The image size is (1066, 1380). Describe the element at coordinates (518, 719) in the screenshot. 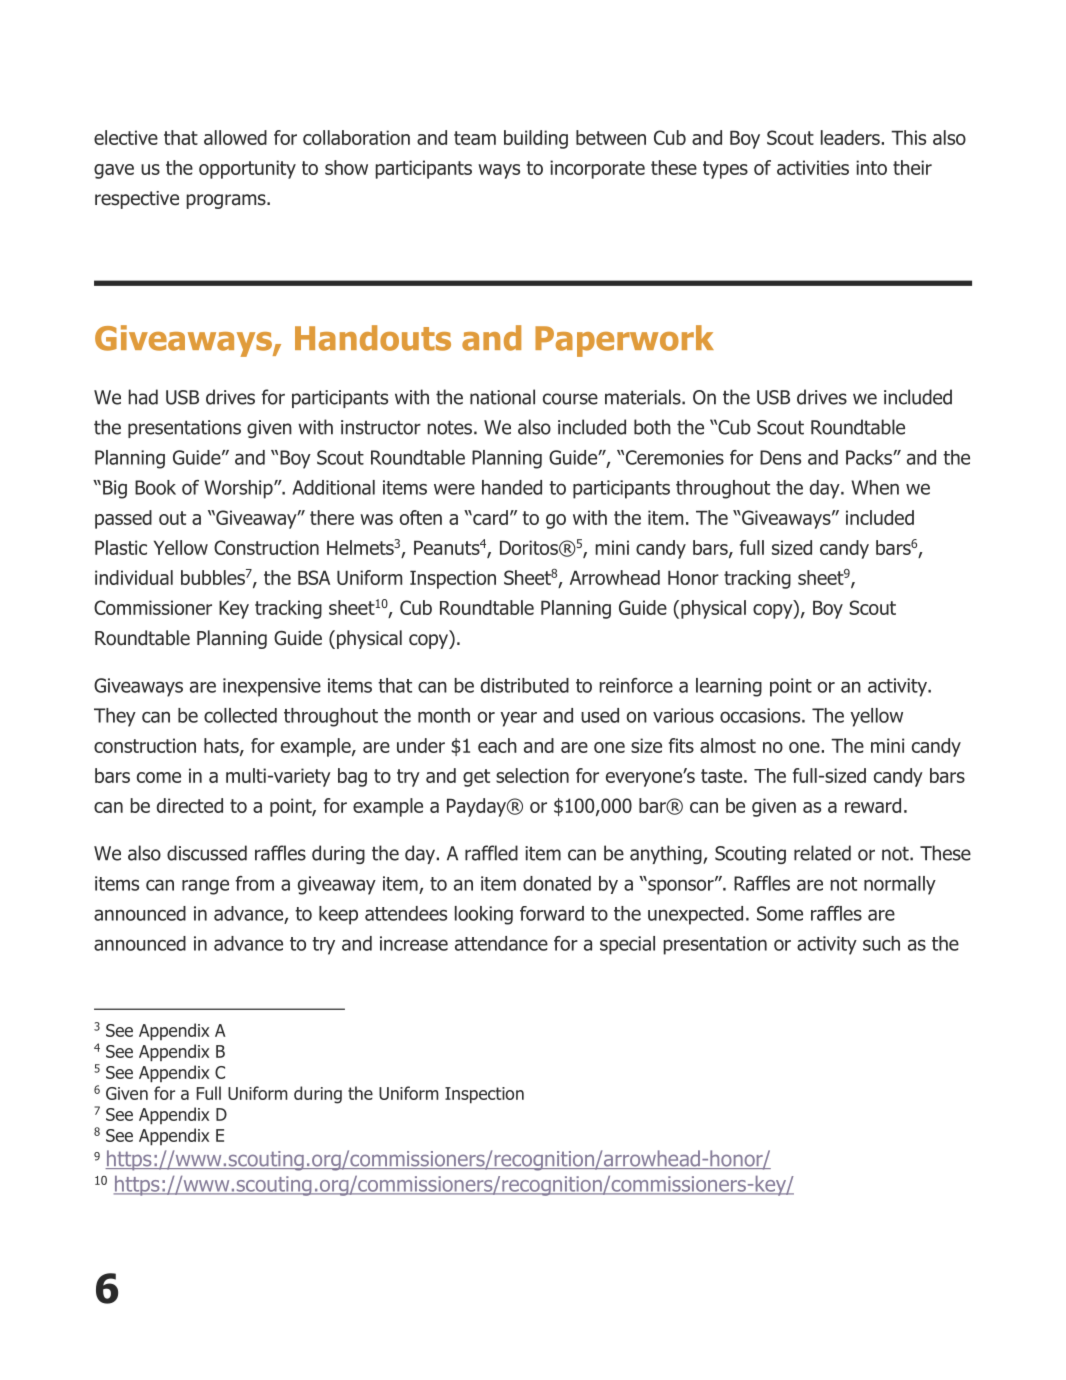

I see `year` at that location.
